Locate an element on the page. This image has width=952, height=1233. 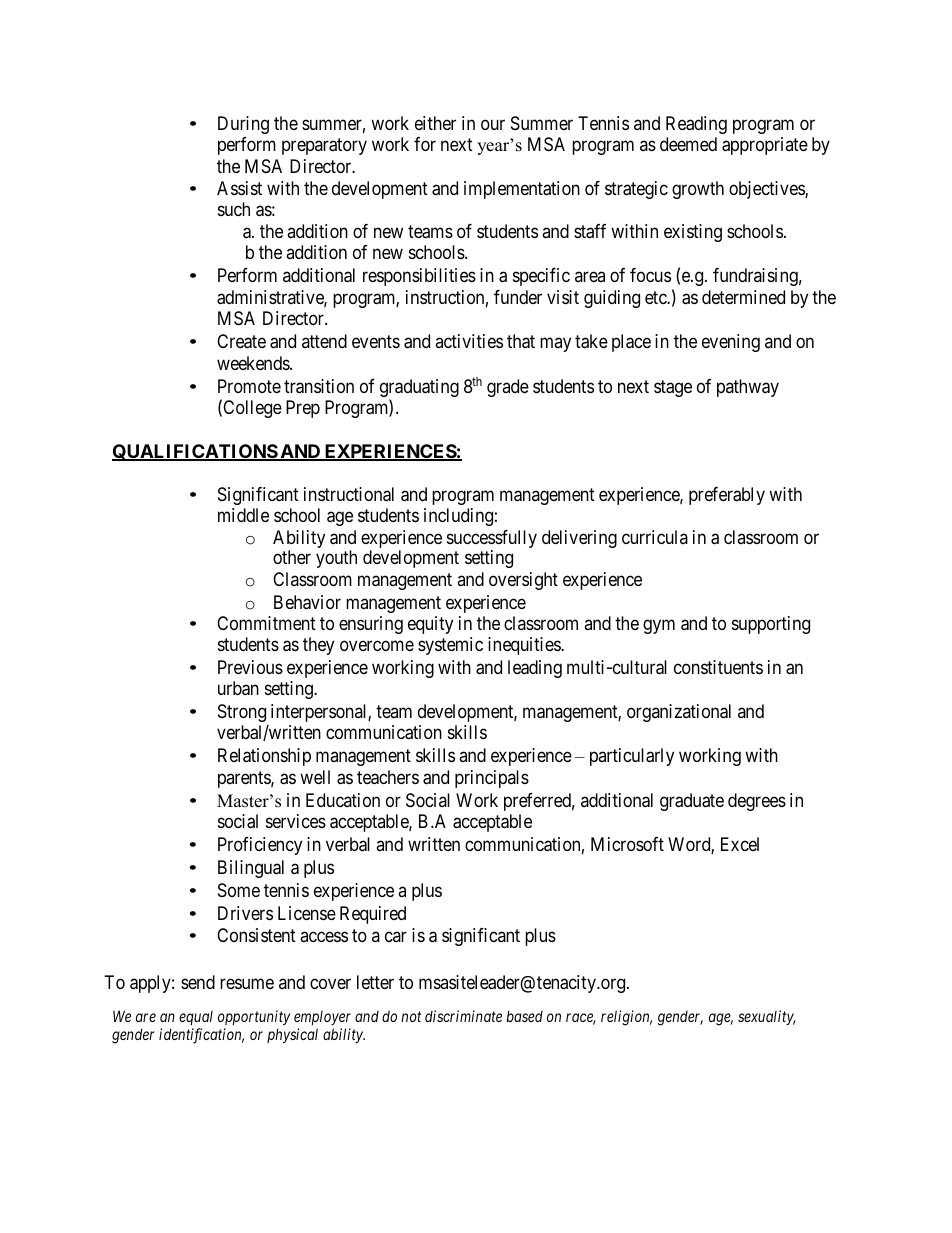
opportunity is located at coordinates (254, 1017).
